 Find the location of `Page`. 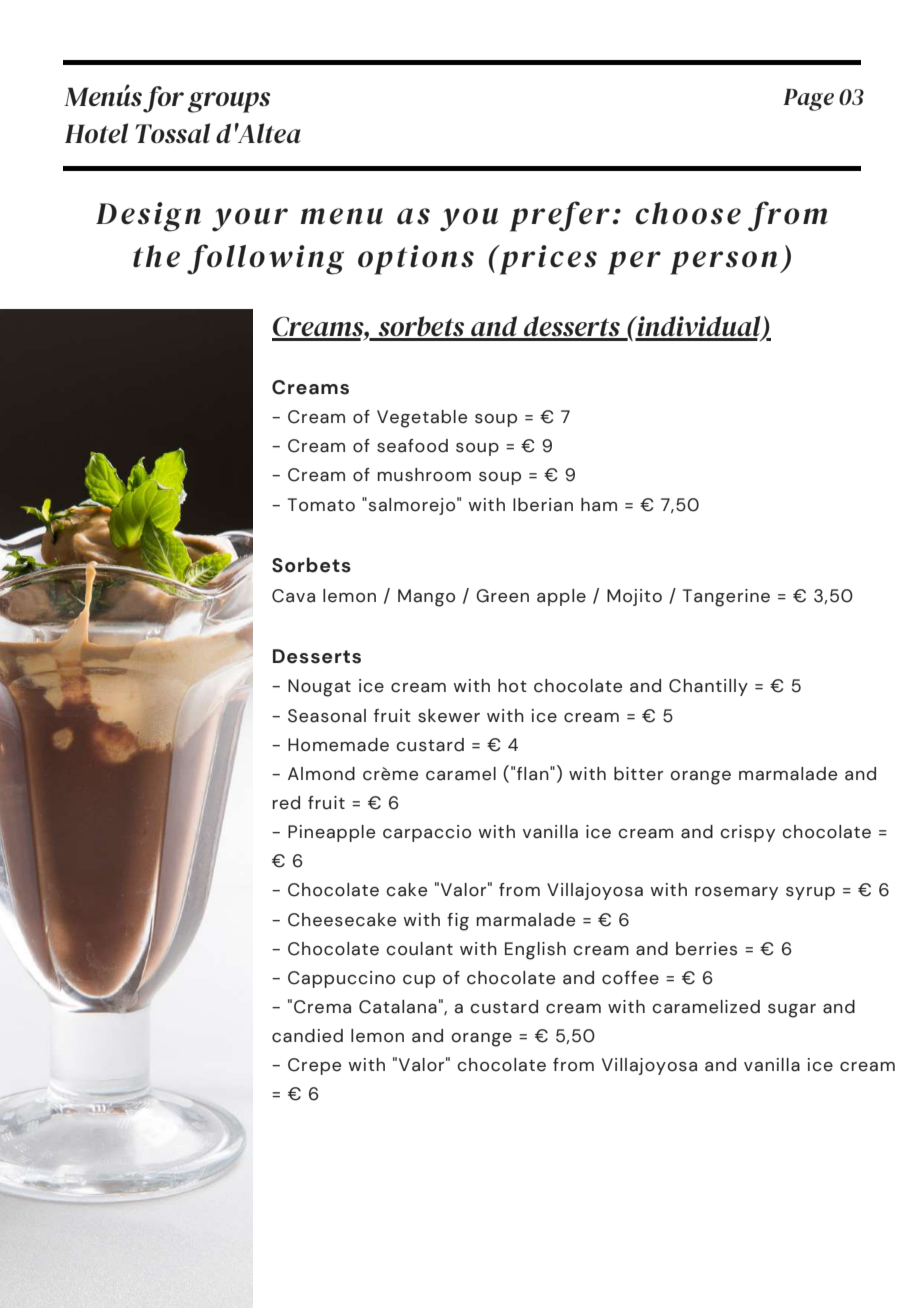

Page is located at coordinates (808, 100).
